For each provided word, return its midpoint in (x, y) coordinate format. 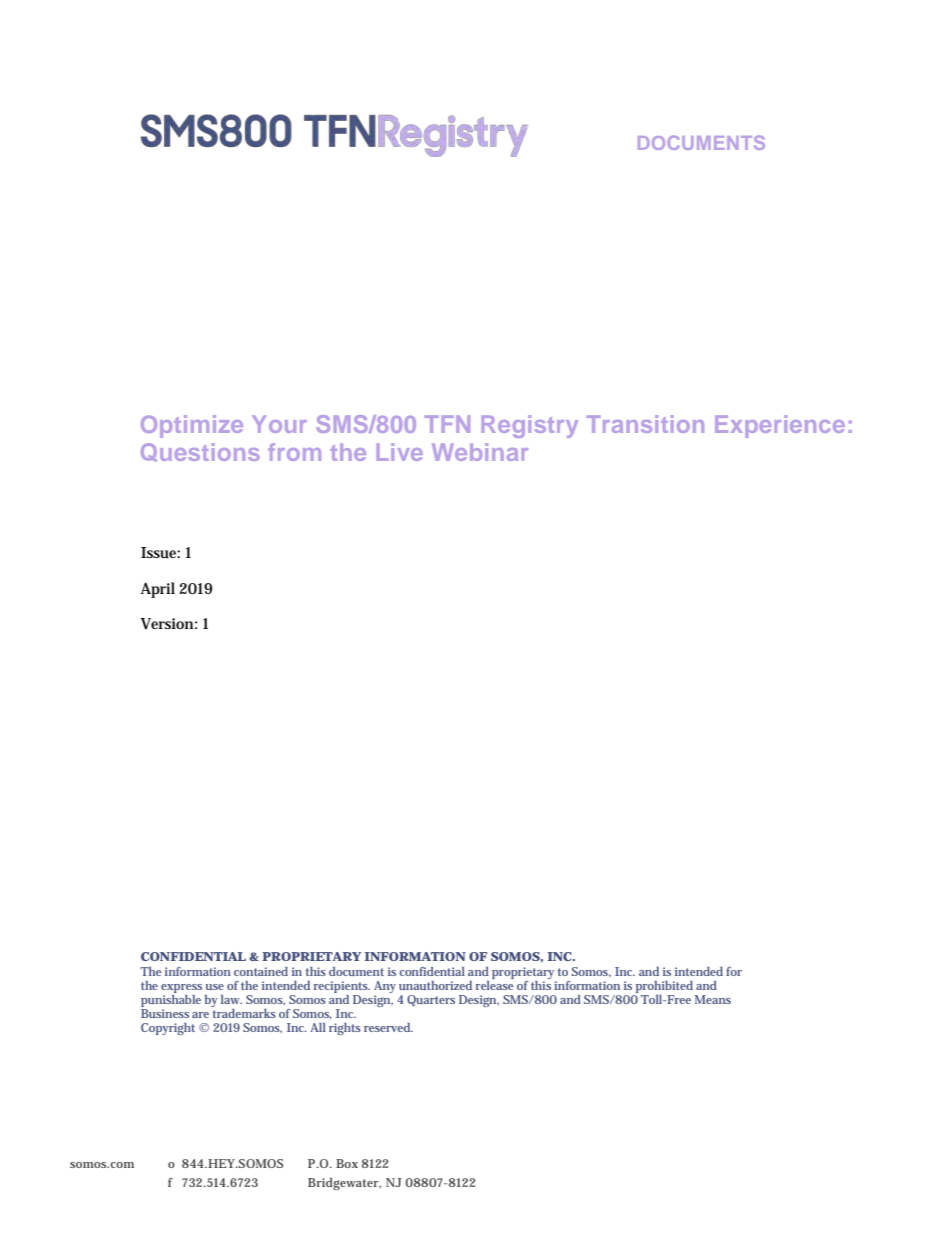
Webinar (480, 452)
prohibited (664, 987)
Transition (645, 424)
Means (713, 999)
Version (167, 623)
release (495, 984)
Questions (200, 452)
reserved (388, 1027)
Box (347, 1163)
